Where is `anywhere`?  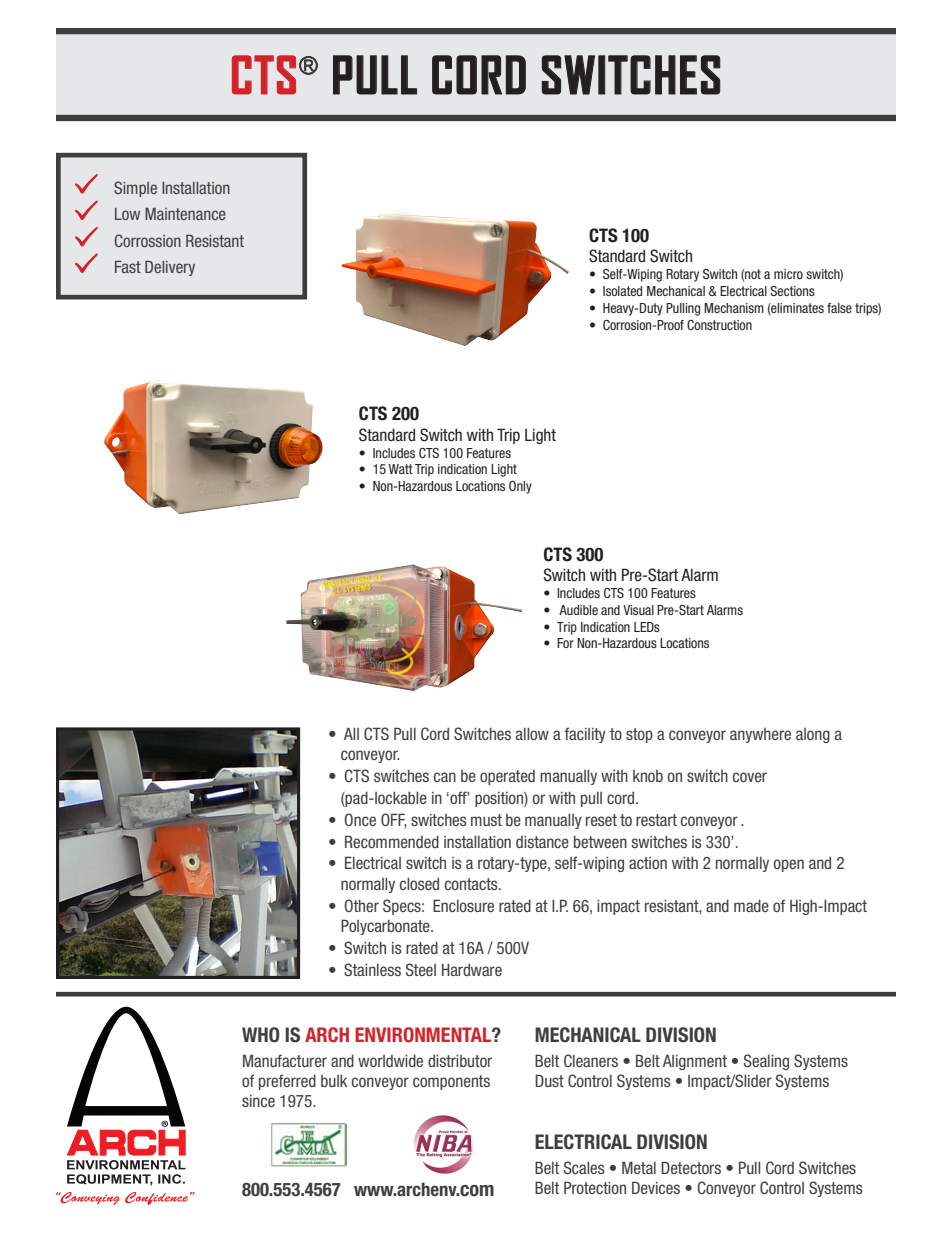 anywhere is located at coordinates (760, 735).
